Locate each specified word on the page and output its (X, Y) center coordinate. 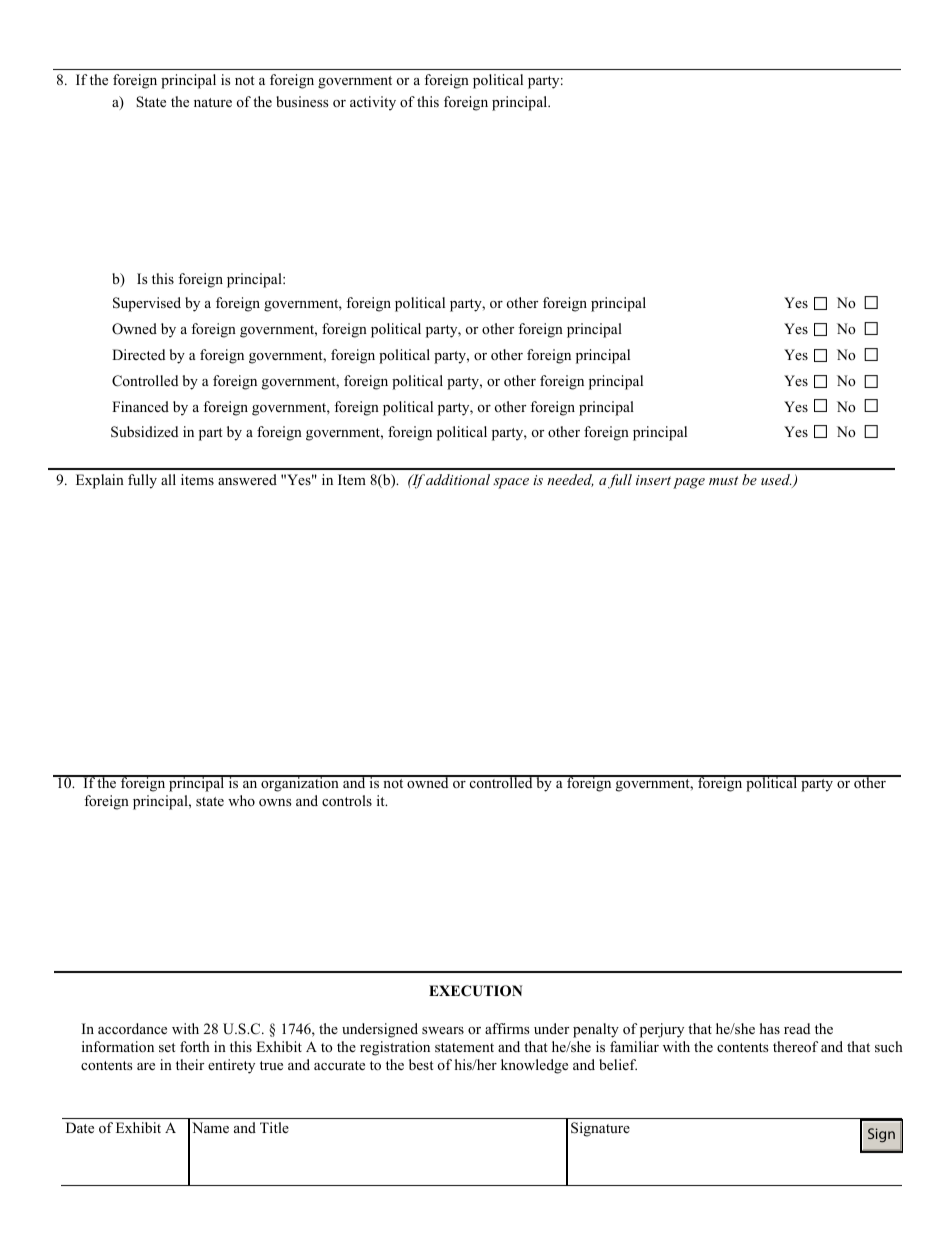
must (723, 480)
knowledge (534, 1066)
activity (373, 103)
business (302, 101)
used (776, 479)
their (190, 1064)
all (168, 479)
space (511, 483)
